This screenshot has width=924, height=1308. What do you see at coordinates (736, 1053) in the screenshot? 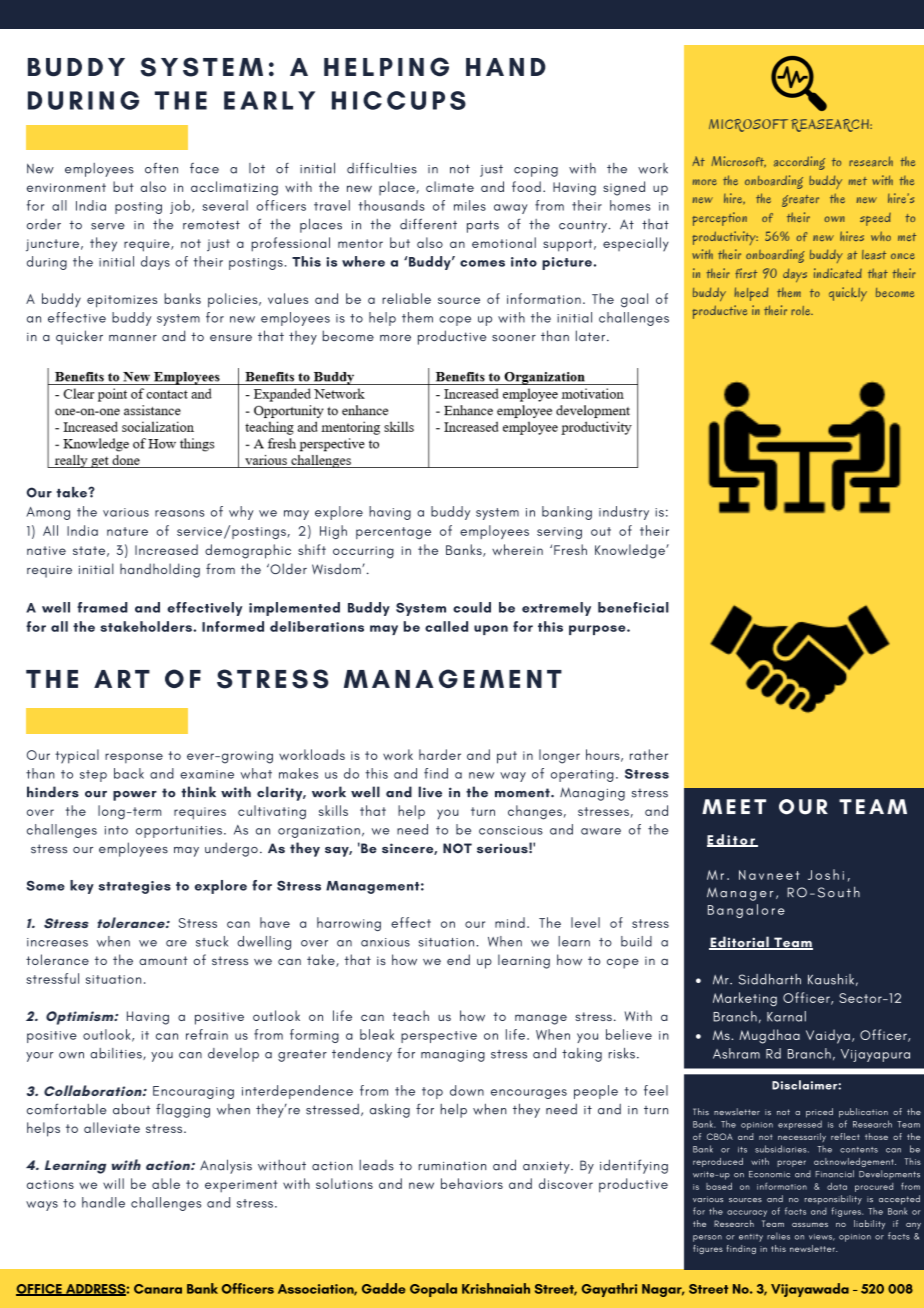
I see `Ashram` at bounding box center [736, 1053].
